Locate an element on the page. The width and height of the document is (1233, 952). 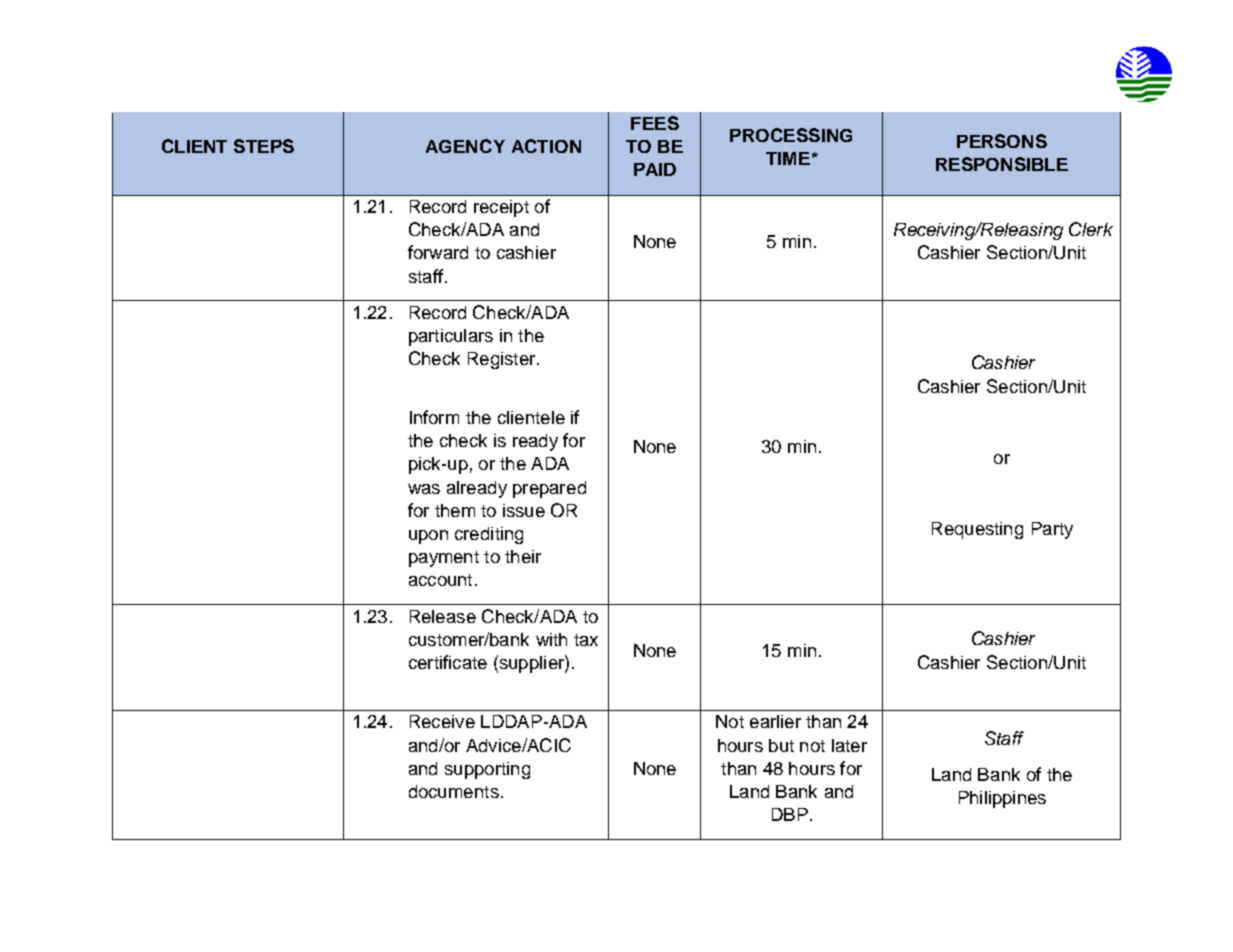
documents is located at coordinates (454, 791).
